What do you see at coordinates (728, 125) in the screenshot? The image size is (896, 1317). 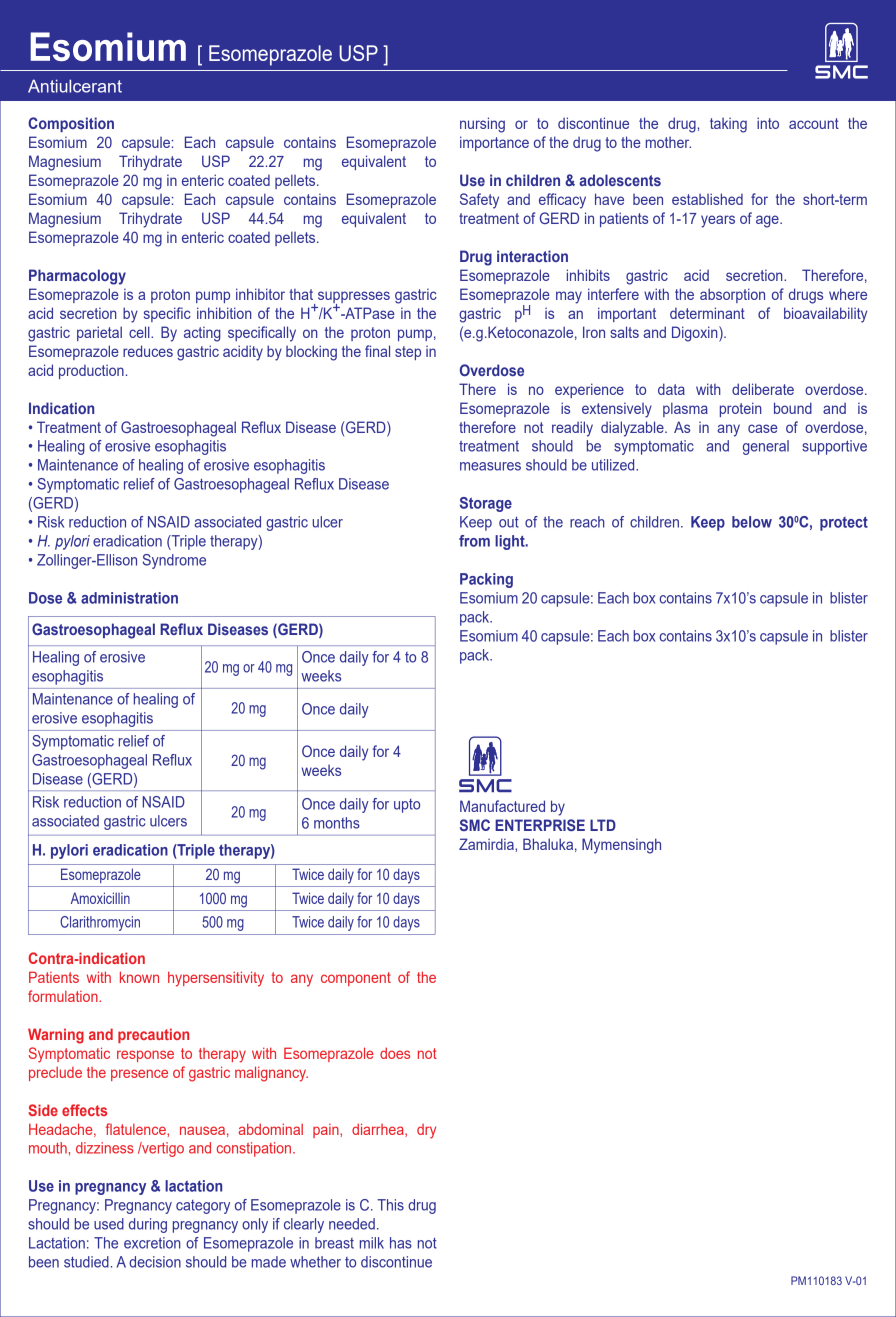 I see `taking` at bounding box center [728, 125].
